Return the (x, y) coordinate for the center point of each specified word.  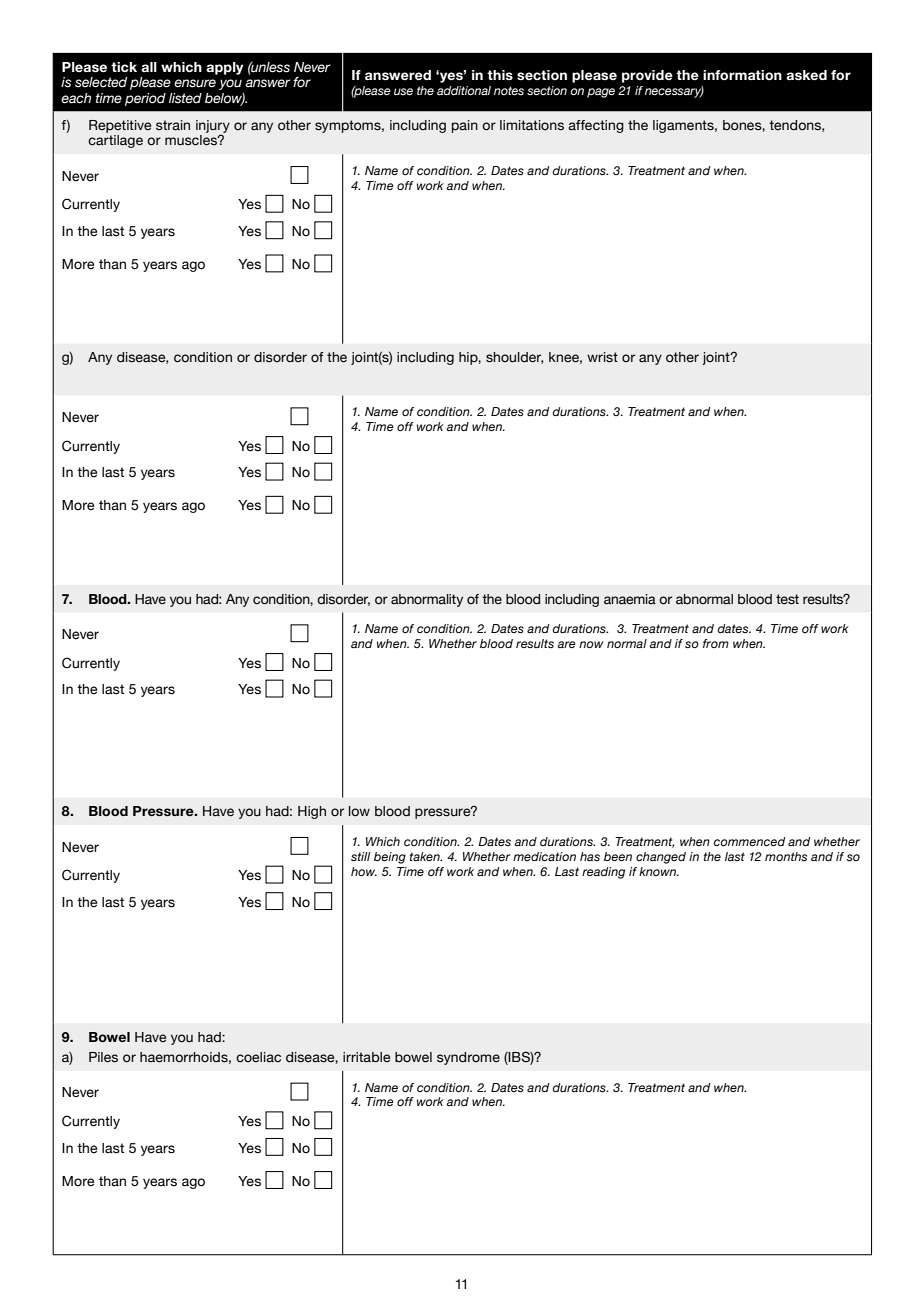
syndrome (468, 1058)
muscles (192, 140)
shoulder (514, 358)
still (361, 856)
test (787, 599)
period (145, 99)
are (566, 644)
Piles (103, 1057)
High (312, 812)
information (742, 75)
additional (464, 90)
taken (426, 856)
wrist (602, 357)
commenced (750, 841)
